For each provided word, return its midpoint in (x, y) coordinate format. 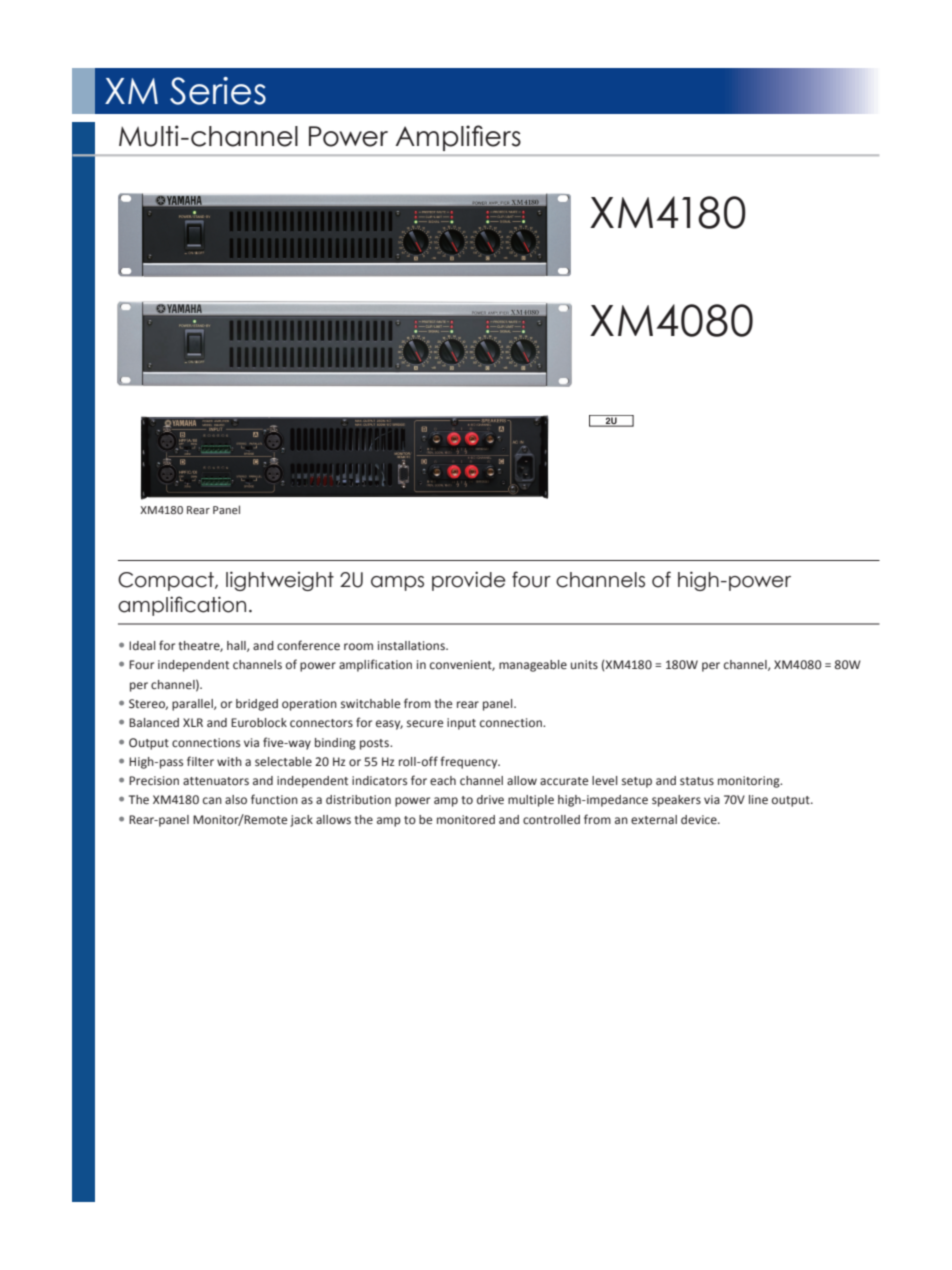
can (212, 800)
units (584, 664)
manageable (533, 666)
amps (397, 583)
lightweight (280, 581)
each (443, 781)
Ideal (142, 646)
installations (412, 645)
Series (218, 91)
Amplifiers (458, 138)
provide (469, 581)
